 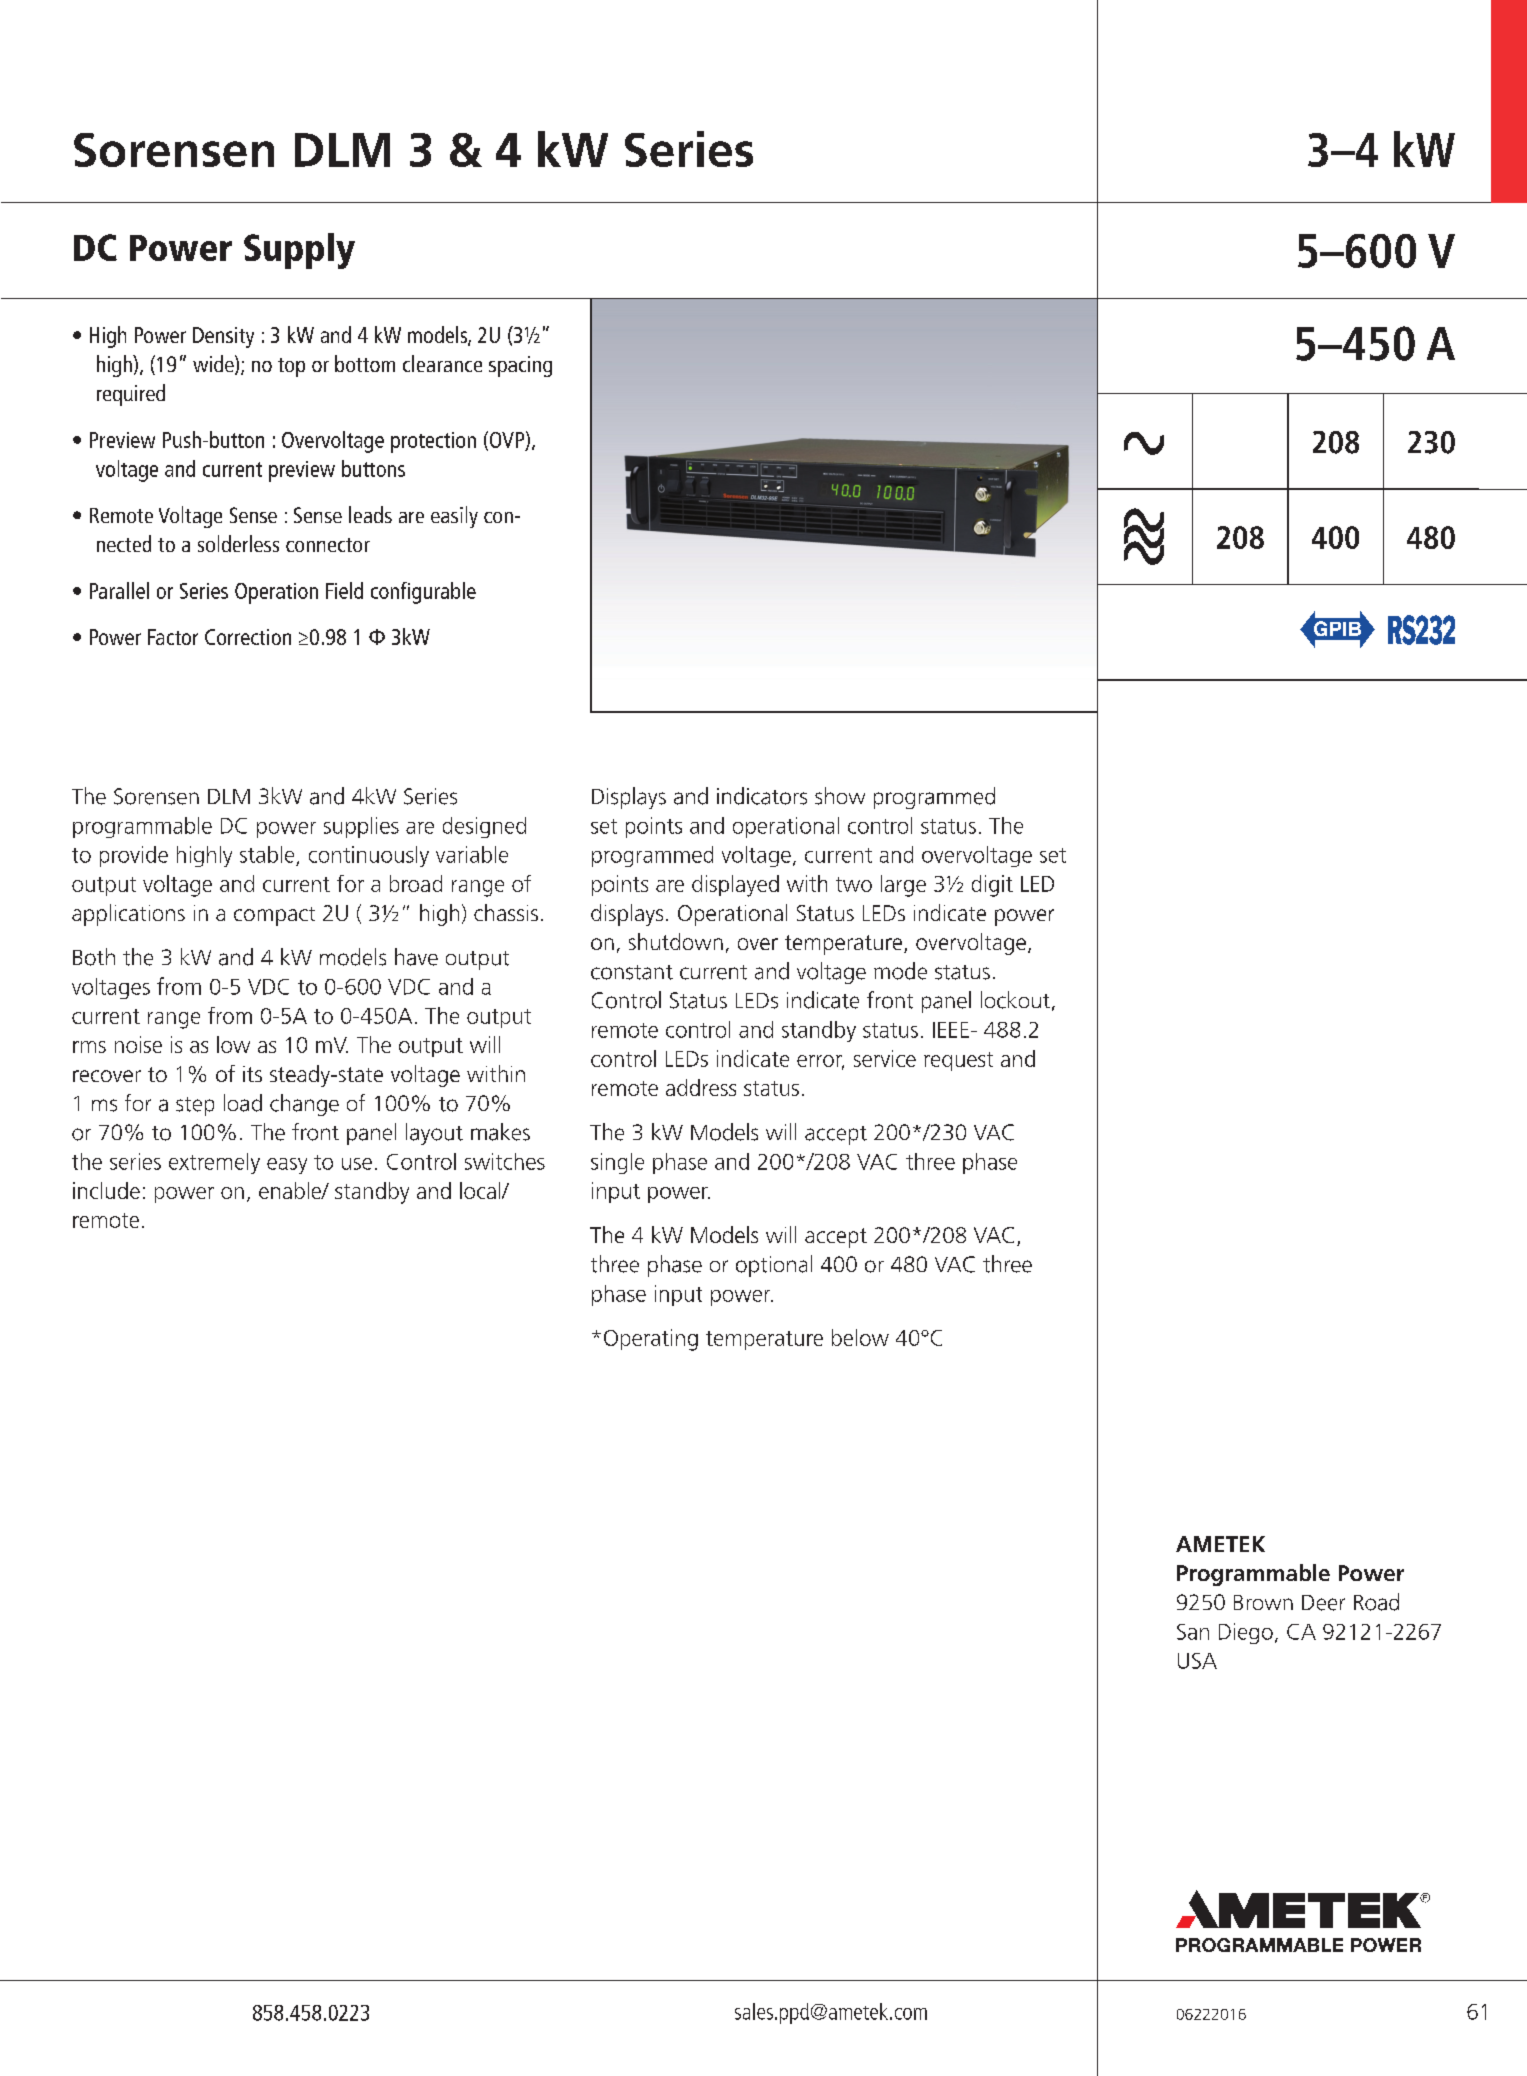 What do you see at coordinates (248, 637) in the screenshot?
I see `Correction` at bounding box center [248, 637].
